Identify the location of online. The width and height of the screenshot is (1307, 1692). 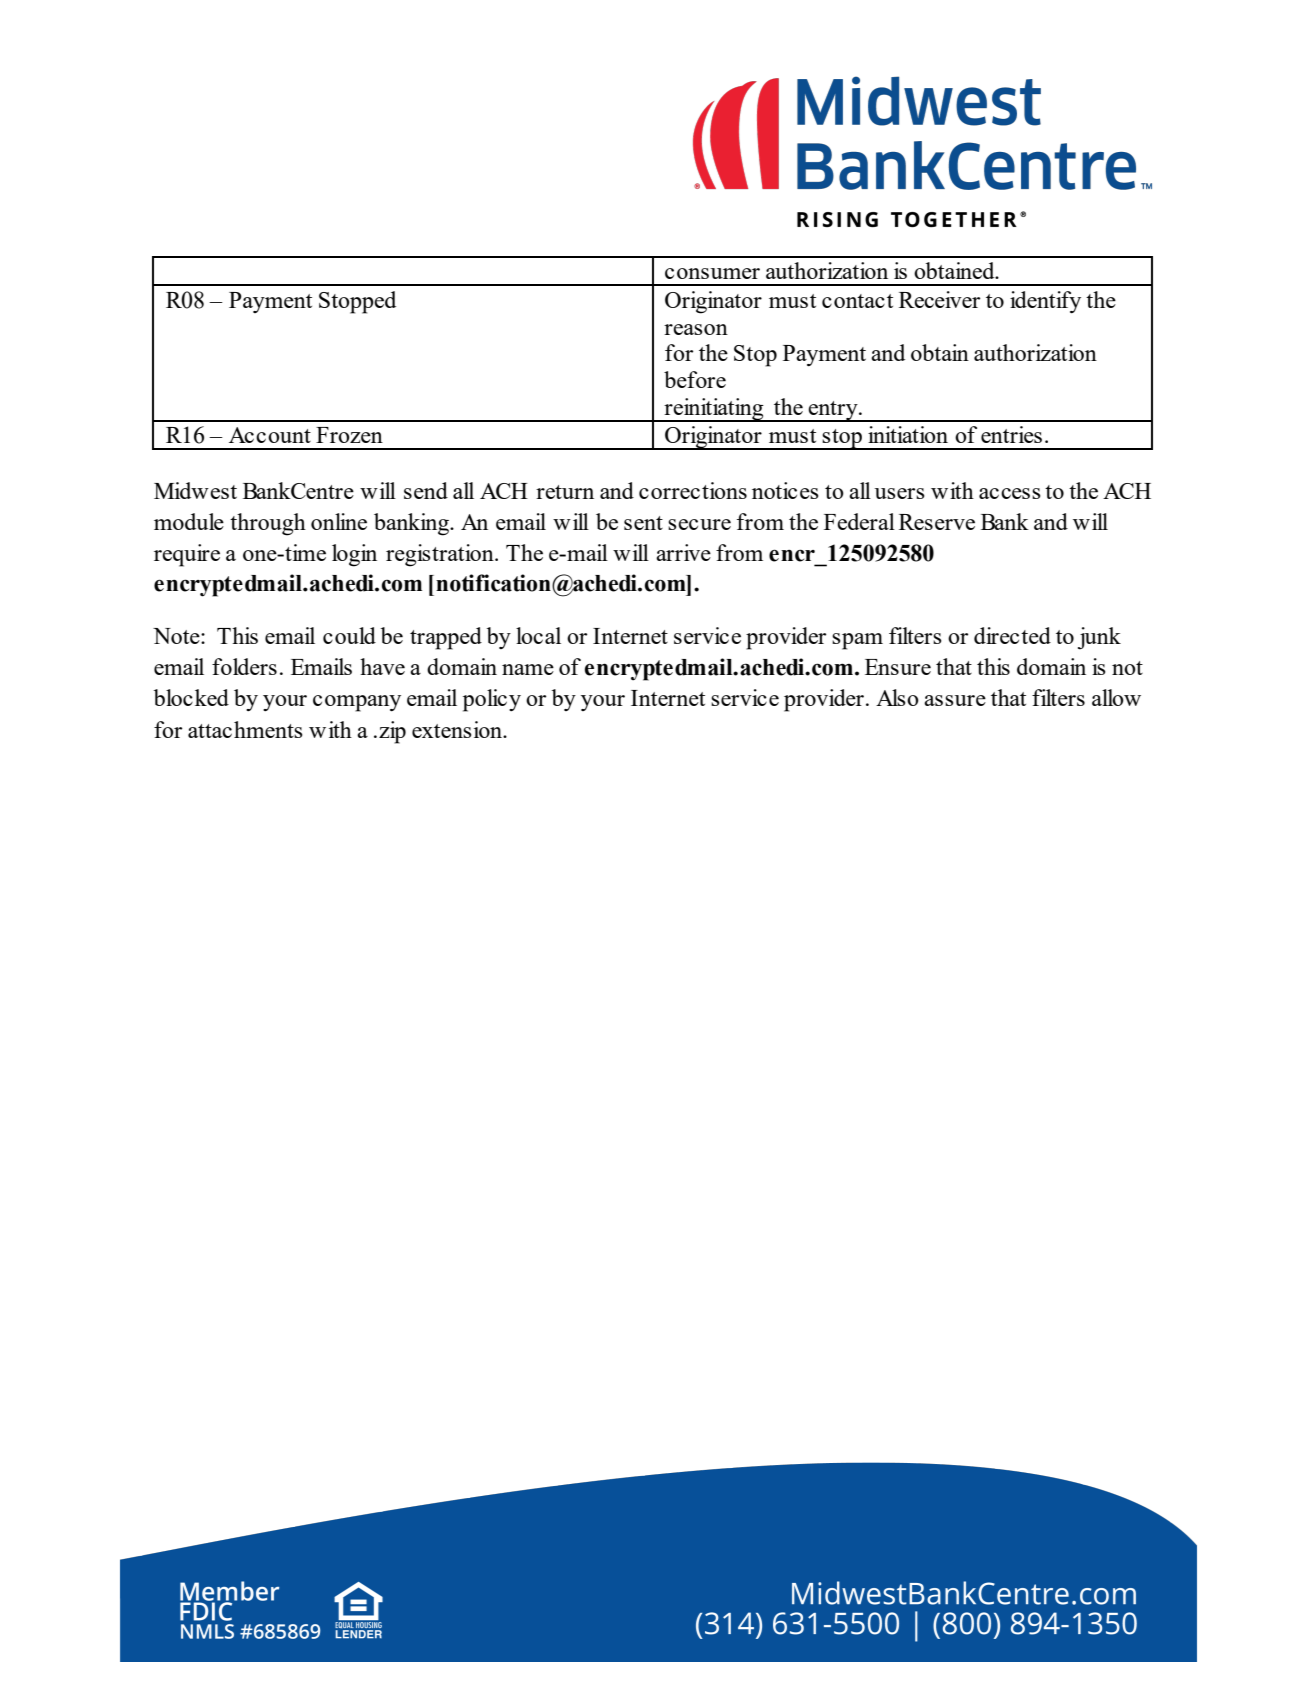
(339, 521).
